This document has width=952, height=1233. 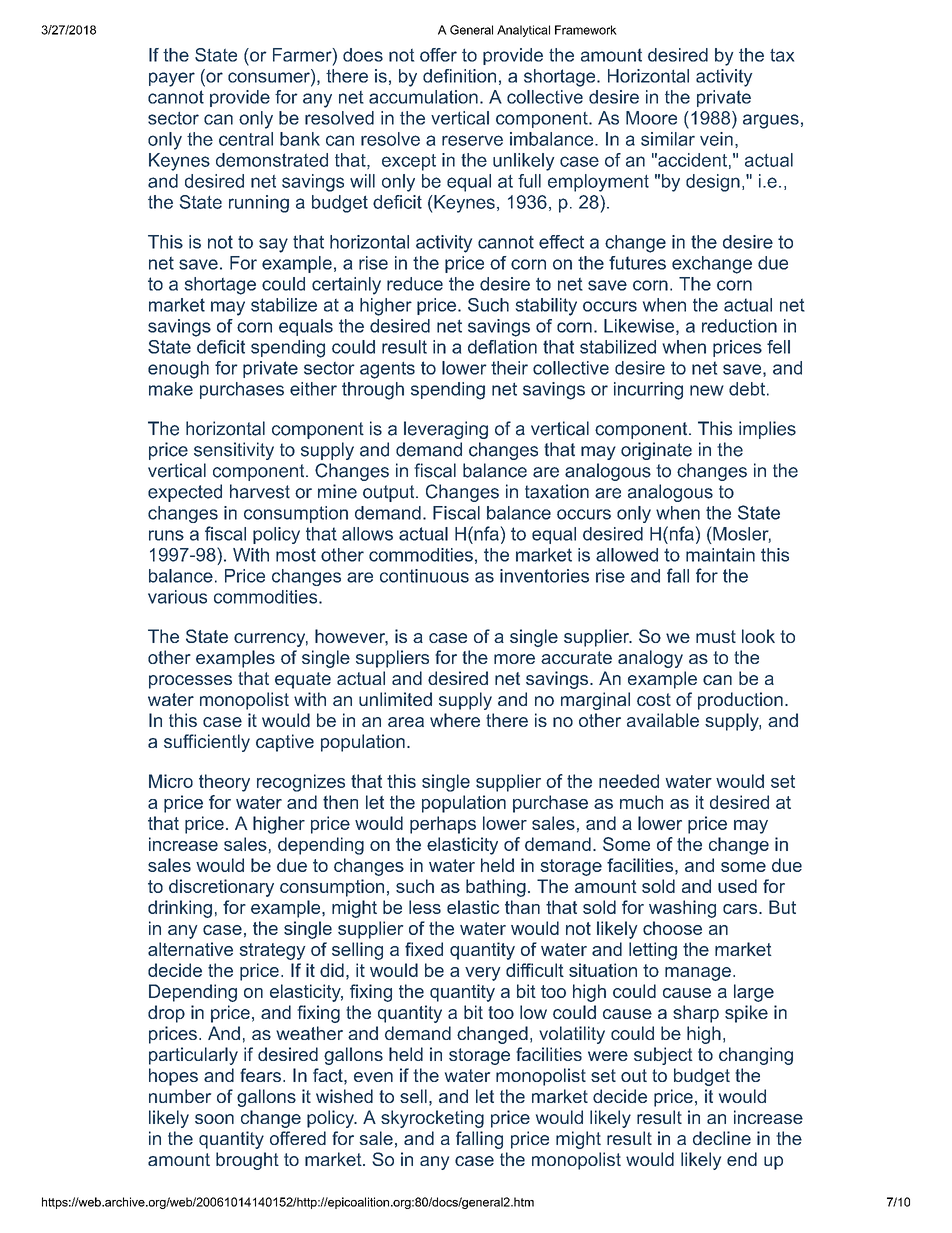 I want to click on consumer, so click(x=270, y=76).
